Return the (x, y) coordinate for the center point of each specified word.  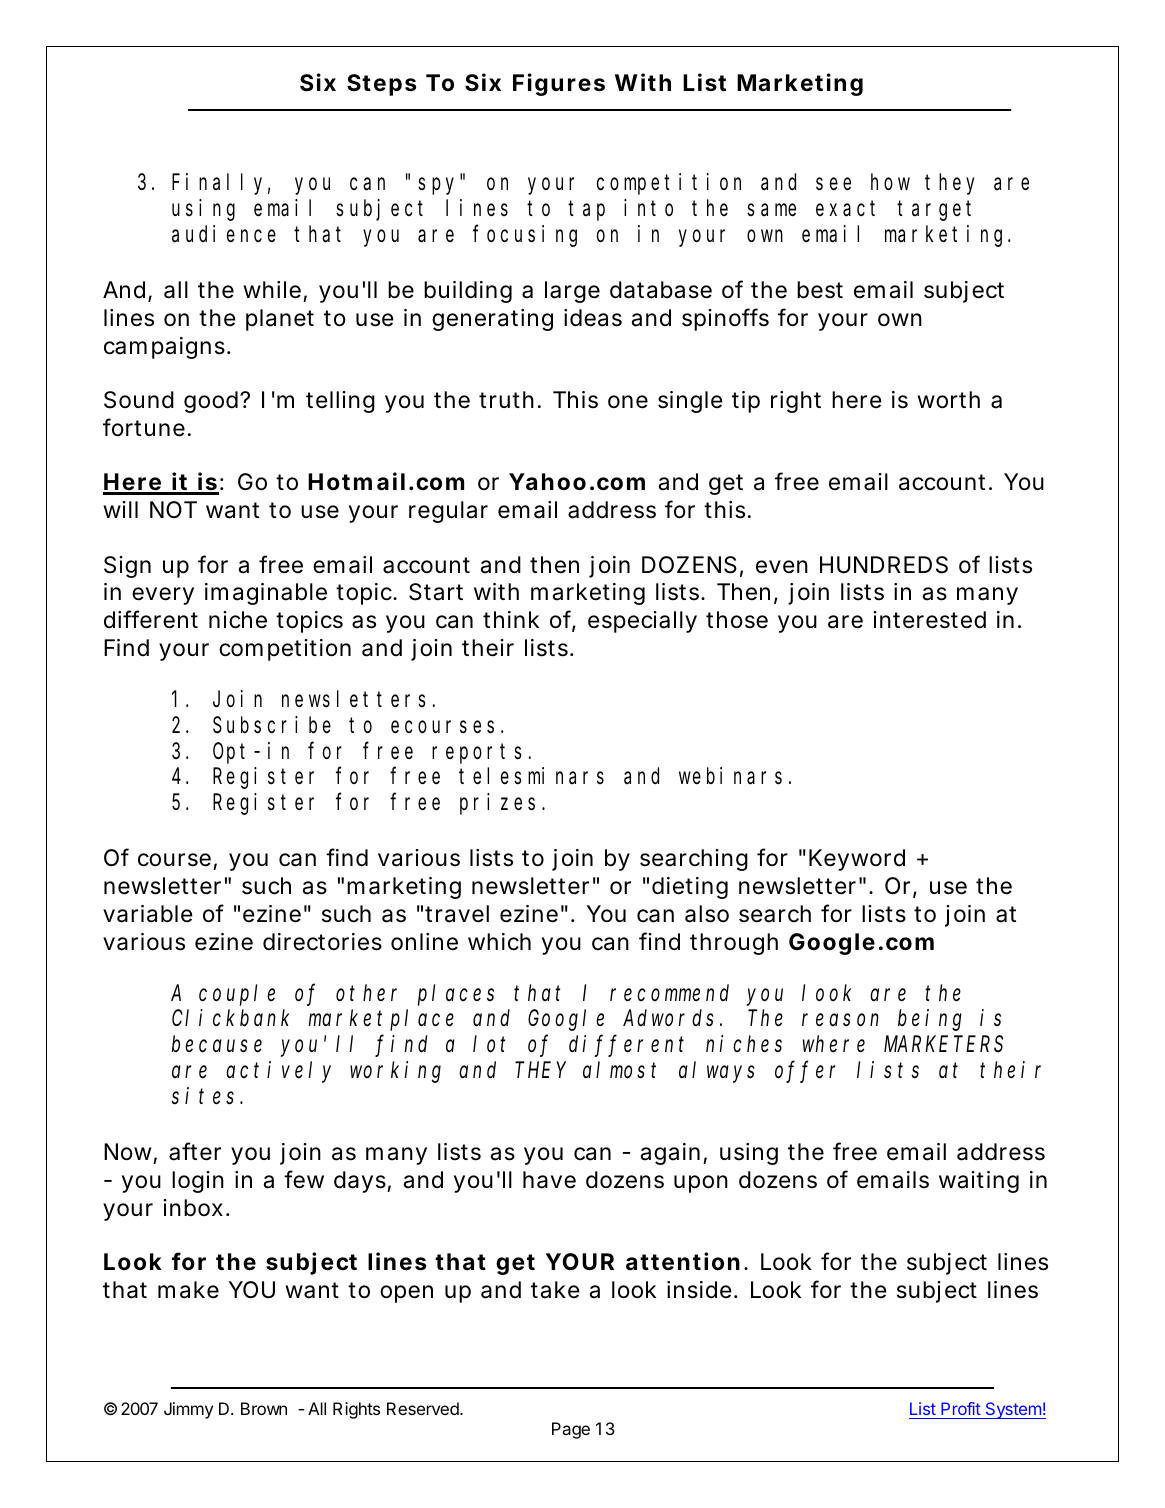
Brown (264, 1408)
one (628, 402)
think (511, 619)
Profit (960, 1410)
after (195, 1151)
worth (948, 400)
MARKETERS (943, 1045)
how (890, 182)
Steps (381, 85)
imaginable (266, 594)
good (212, 402)
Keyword (857, 860)
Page (571, 1430)
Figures (559, 84)
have (549, 1180)
